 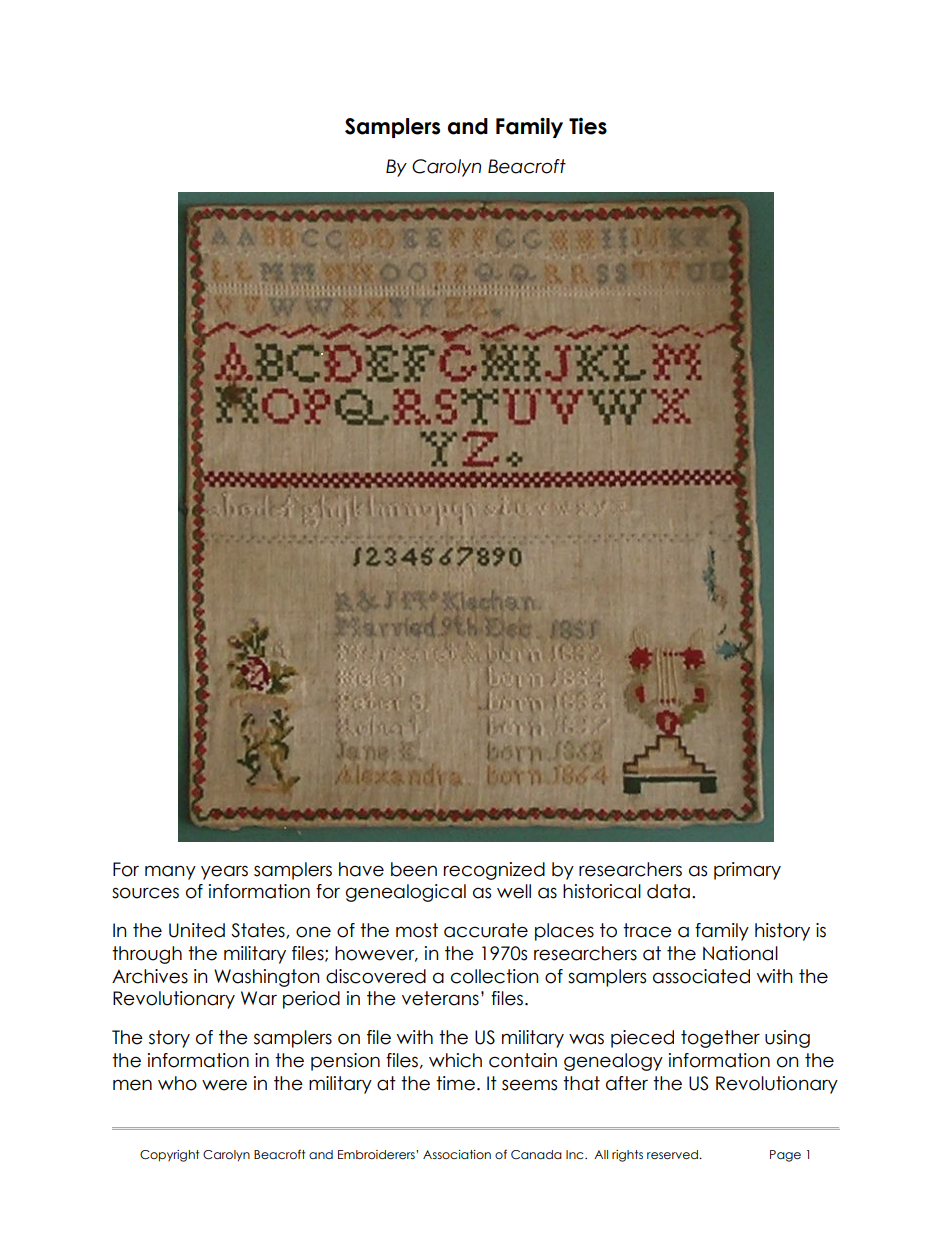 What do you see at coordinates (747, 871) in the image?
I see `primary` at bounding box center [747, 871].
